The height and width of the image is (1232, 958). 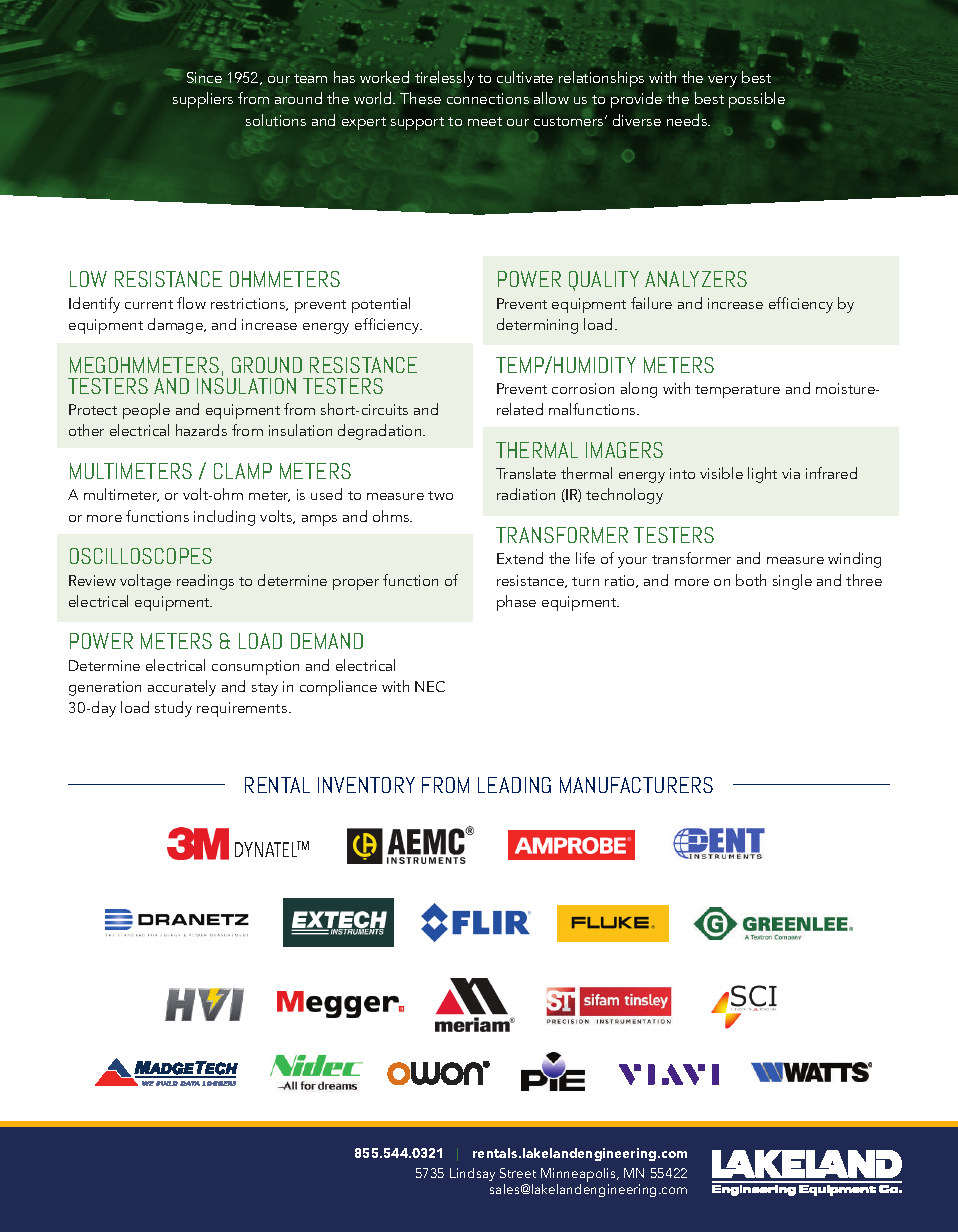 What do you see at coordinates (514, 785) in the image?
I see `LEADING` at bounding box center [514, 785].
